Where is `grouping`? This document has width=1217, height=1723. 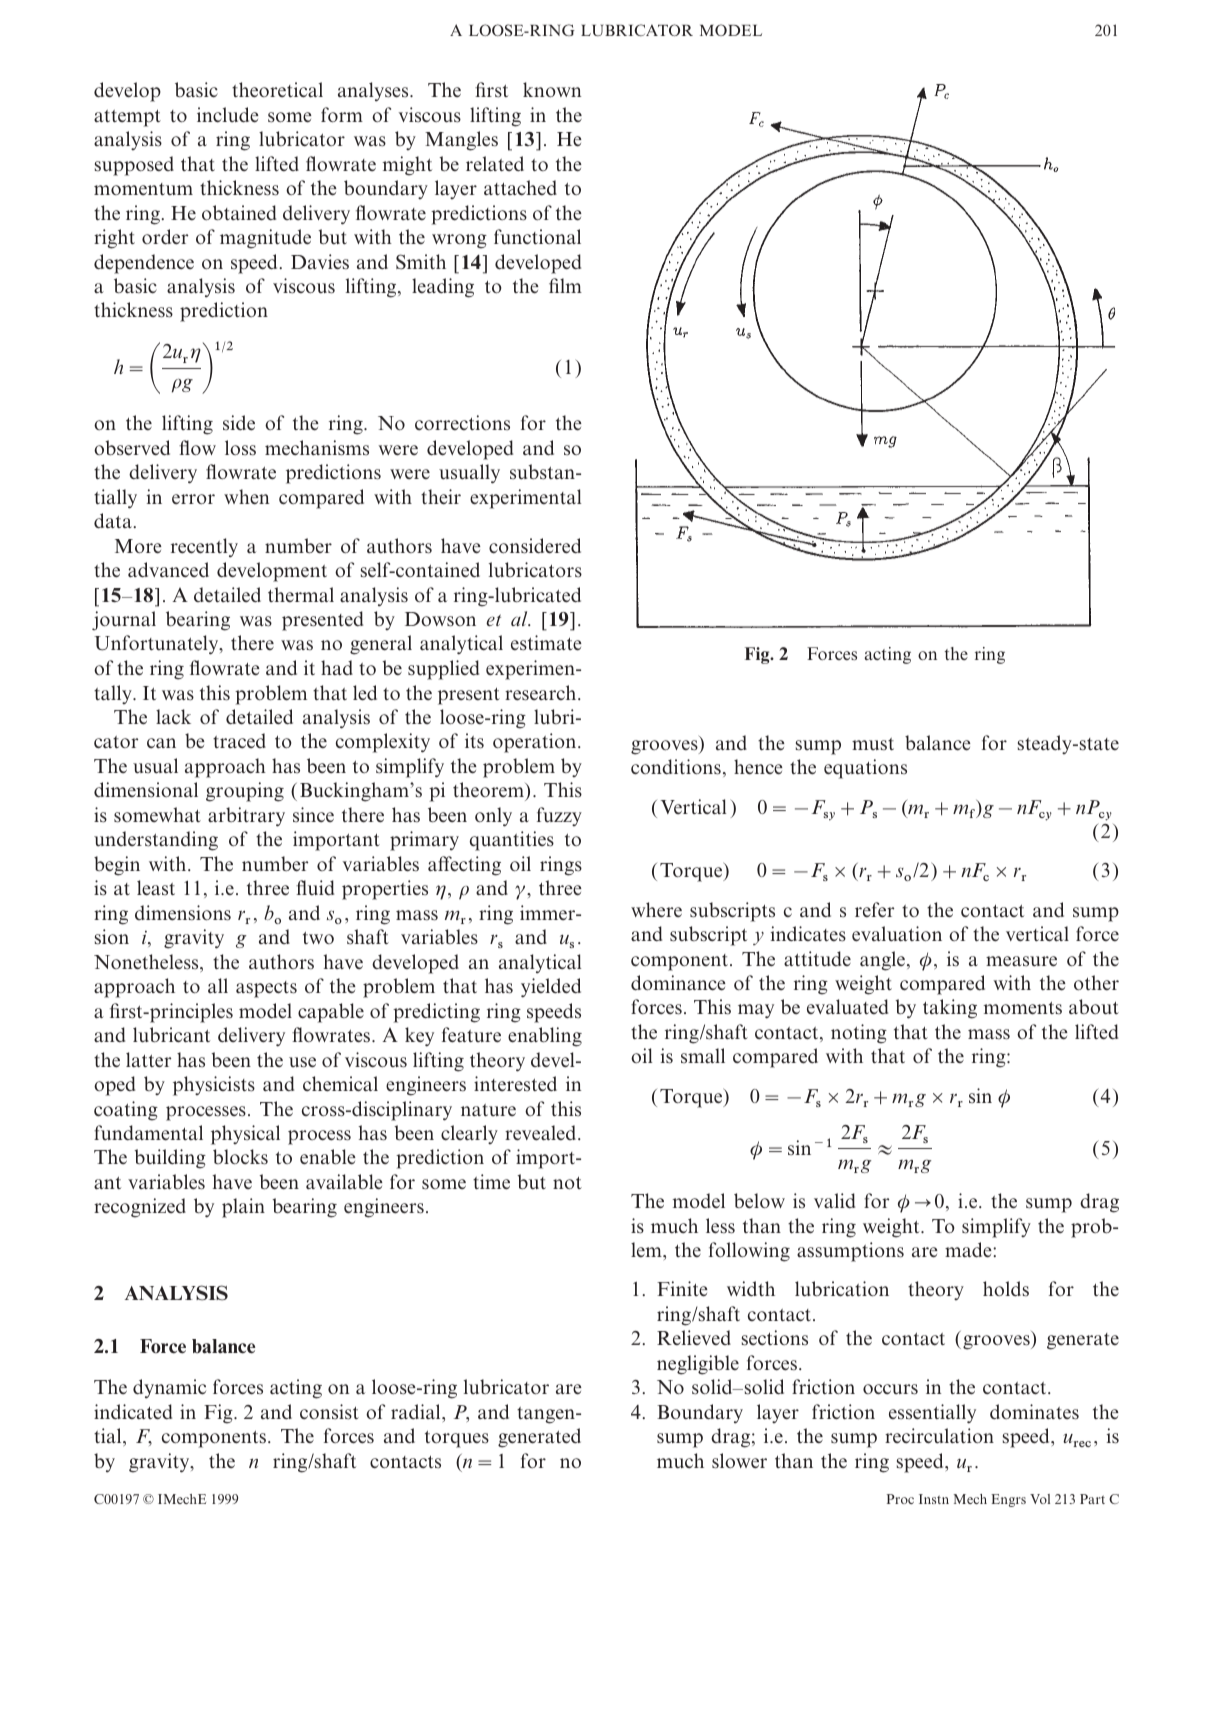 grouping is located at coordinates (245, 792).
